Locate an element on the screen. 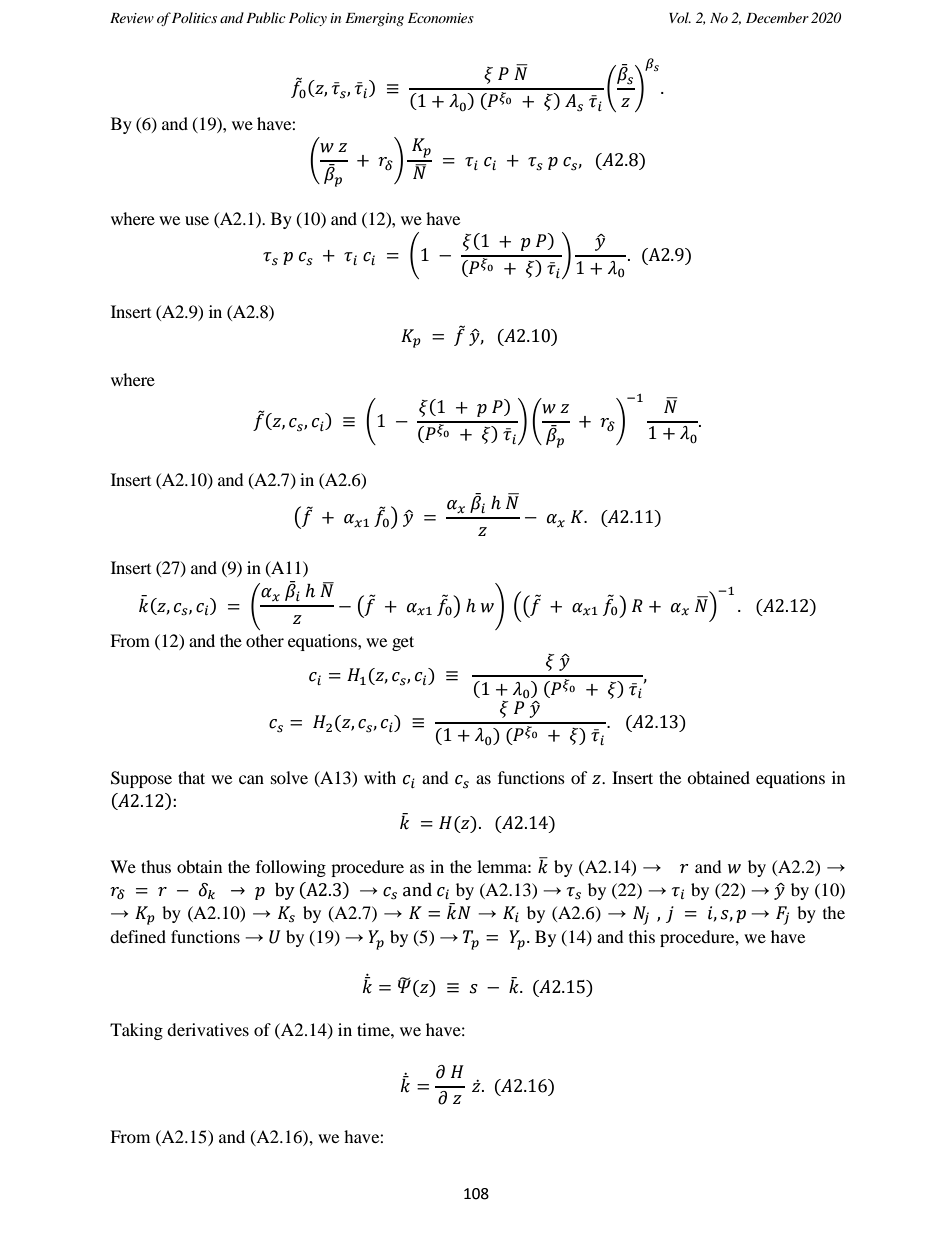 The image size is (952, 1233). get is located at coordinates (403, 643).
